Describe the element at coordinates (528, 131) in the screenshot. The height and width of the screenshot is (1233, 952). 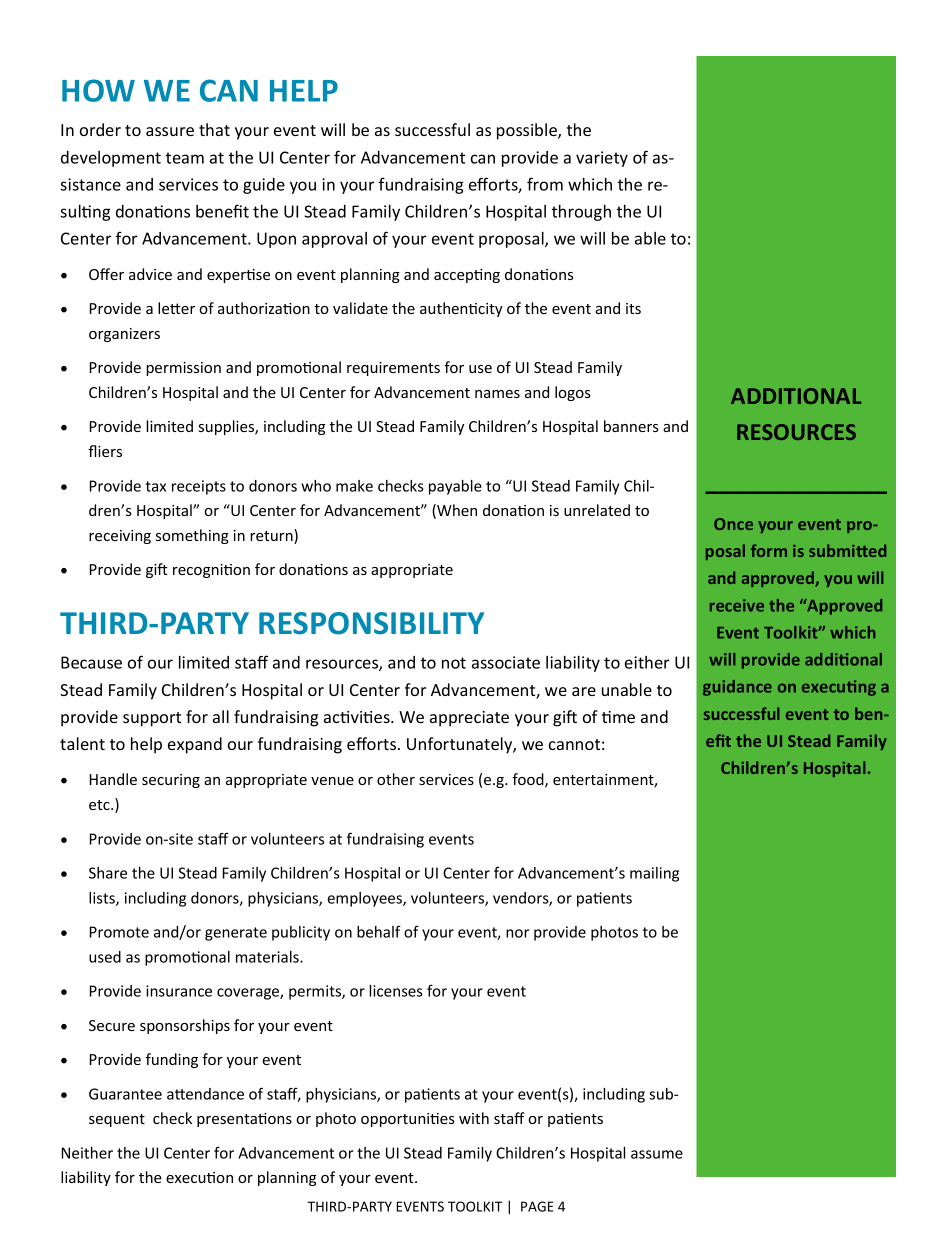
I see `possible` at that location.
